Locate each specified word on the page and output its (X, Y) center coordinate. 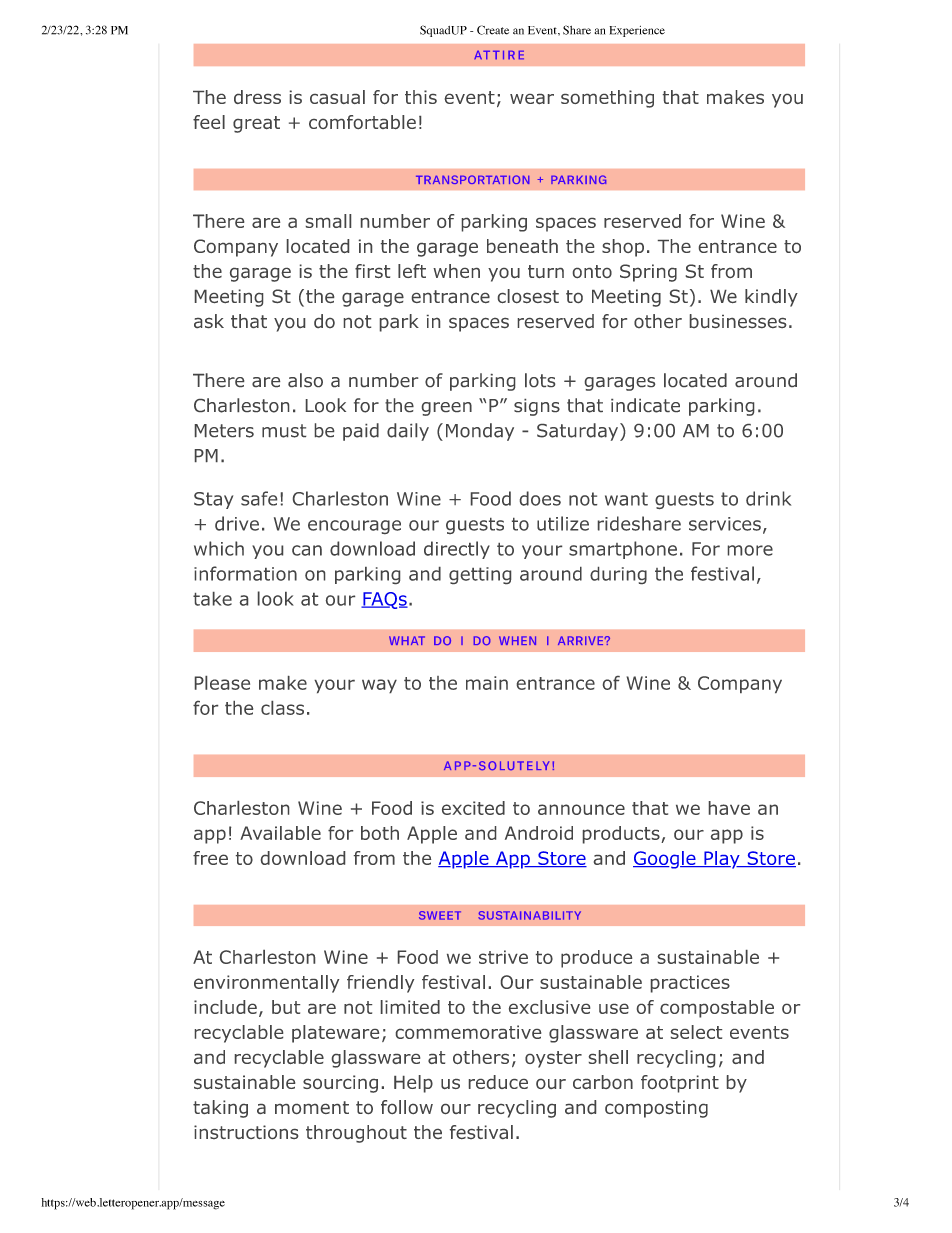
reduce (498, 1082)
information (245, 573)
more (750, 550)
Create (493, 30)
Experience (637, 31)
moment (312, 1107)
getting (480, 575)
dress (257, 97)
